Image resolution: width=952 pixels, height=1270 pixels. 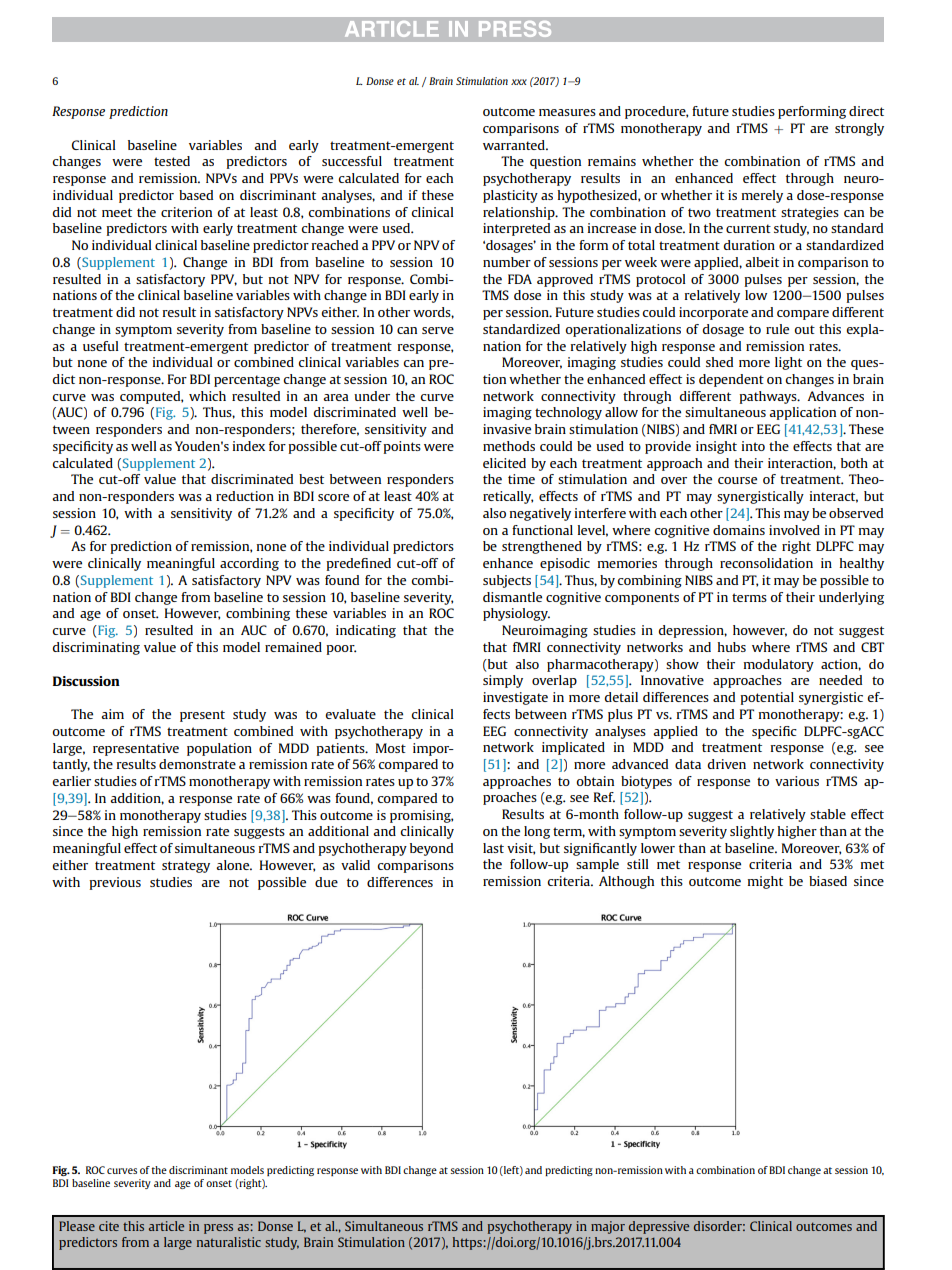 What do you see at coordinates (96, 648) in the screenshot?
I see `discriminating` at bounding box center [96, 648].
